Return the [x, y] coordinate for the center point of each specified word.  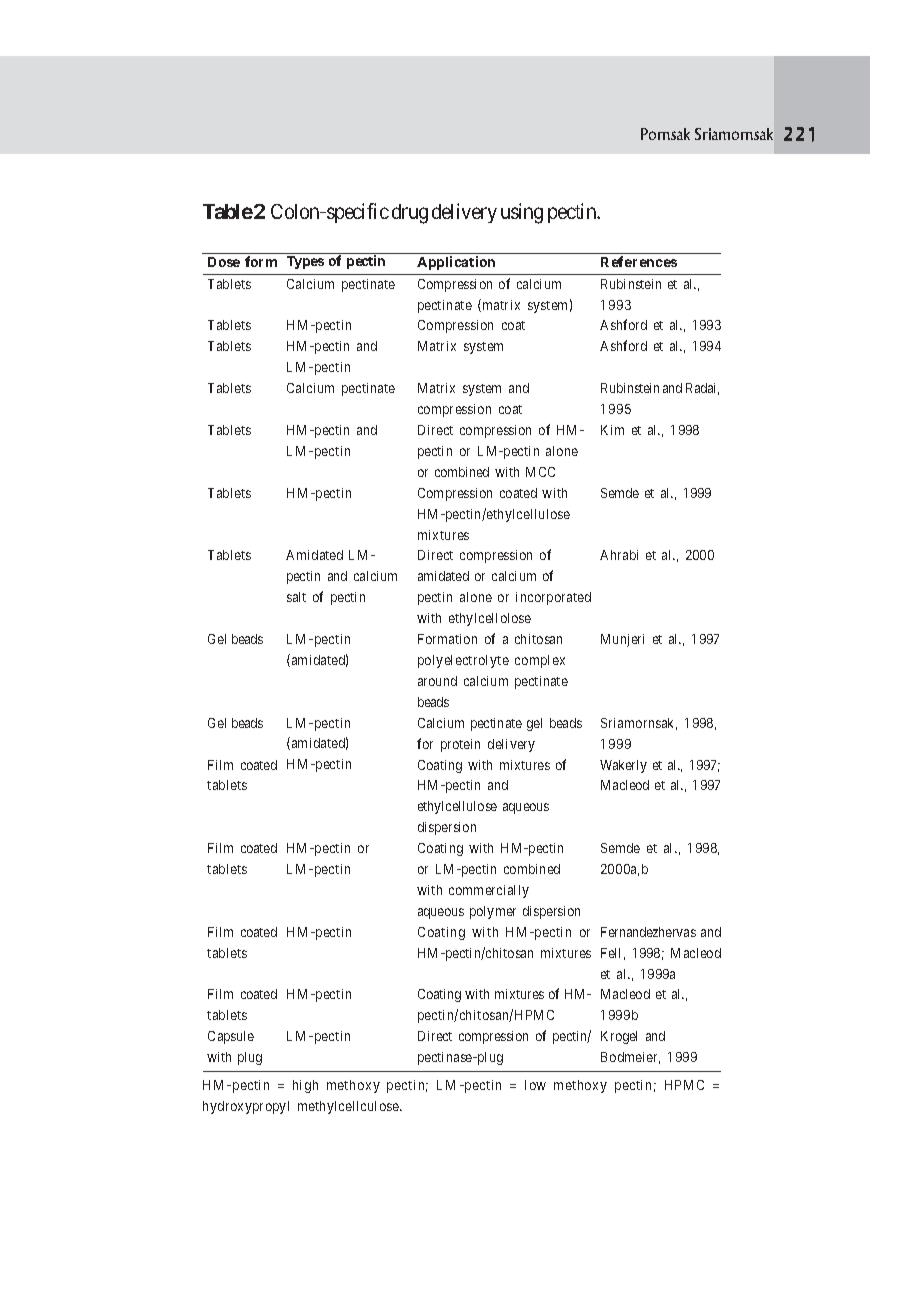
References [639, 261]
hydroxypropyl [246, 1107]
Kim [612, 430]
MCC [540, 472]
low [535, 1085]
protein [460, 745]
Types [305, 262]
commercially [489, 891]
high [305, 1086]
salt [296, 597]
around [437, 681]
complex [540, 661]
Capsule [231, 1037]
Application [456, 263]
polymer [493, 912]
